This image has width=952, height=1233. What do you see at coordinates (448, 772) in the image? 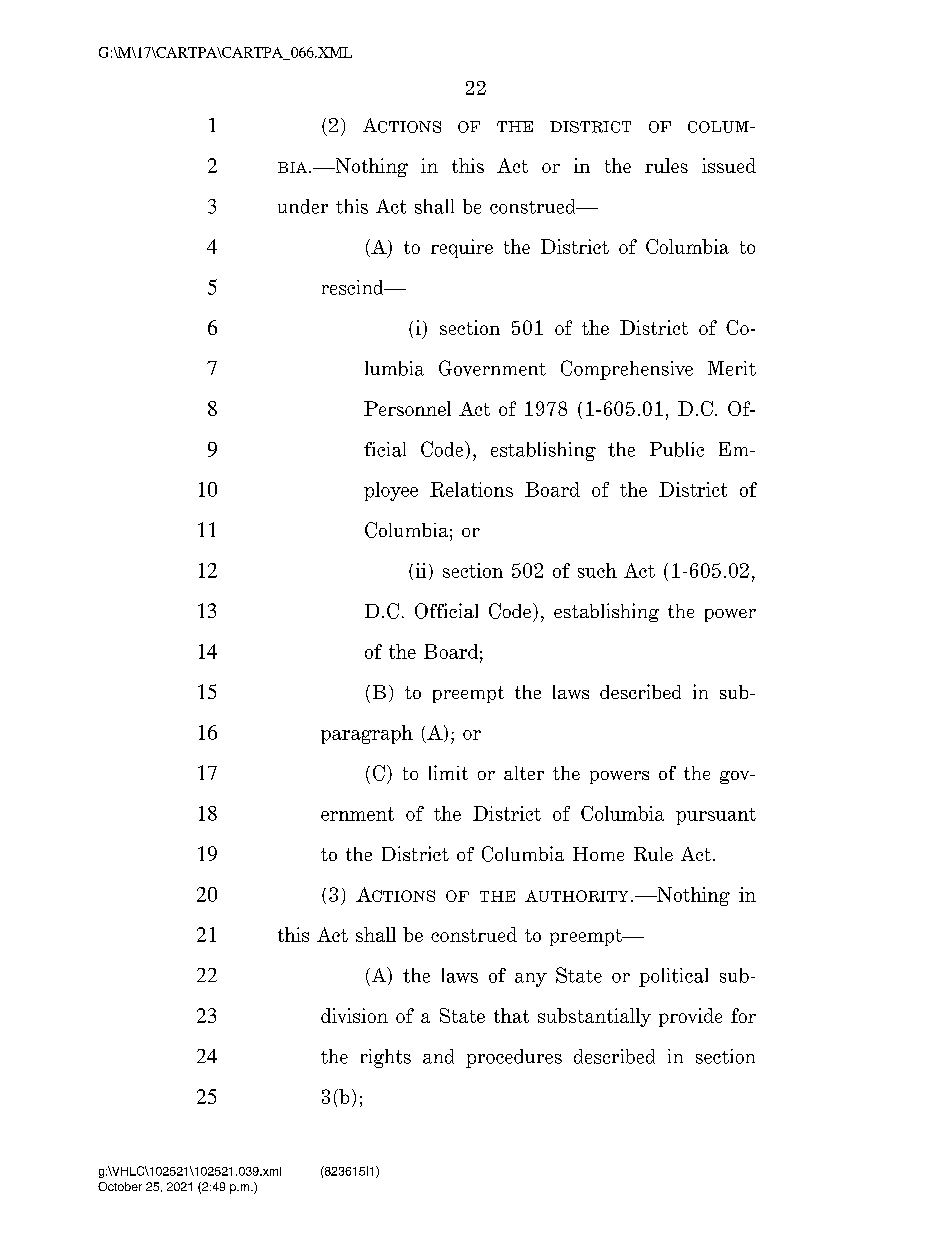
I see `limit` at bounding box center [448, 772].
